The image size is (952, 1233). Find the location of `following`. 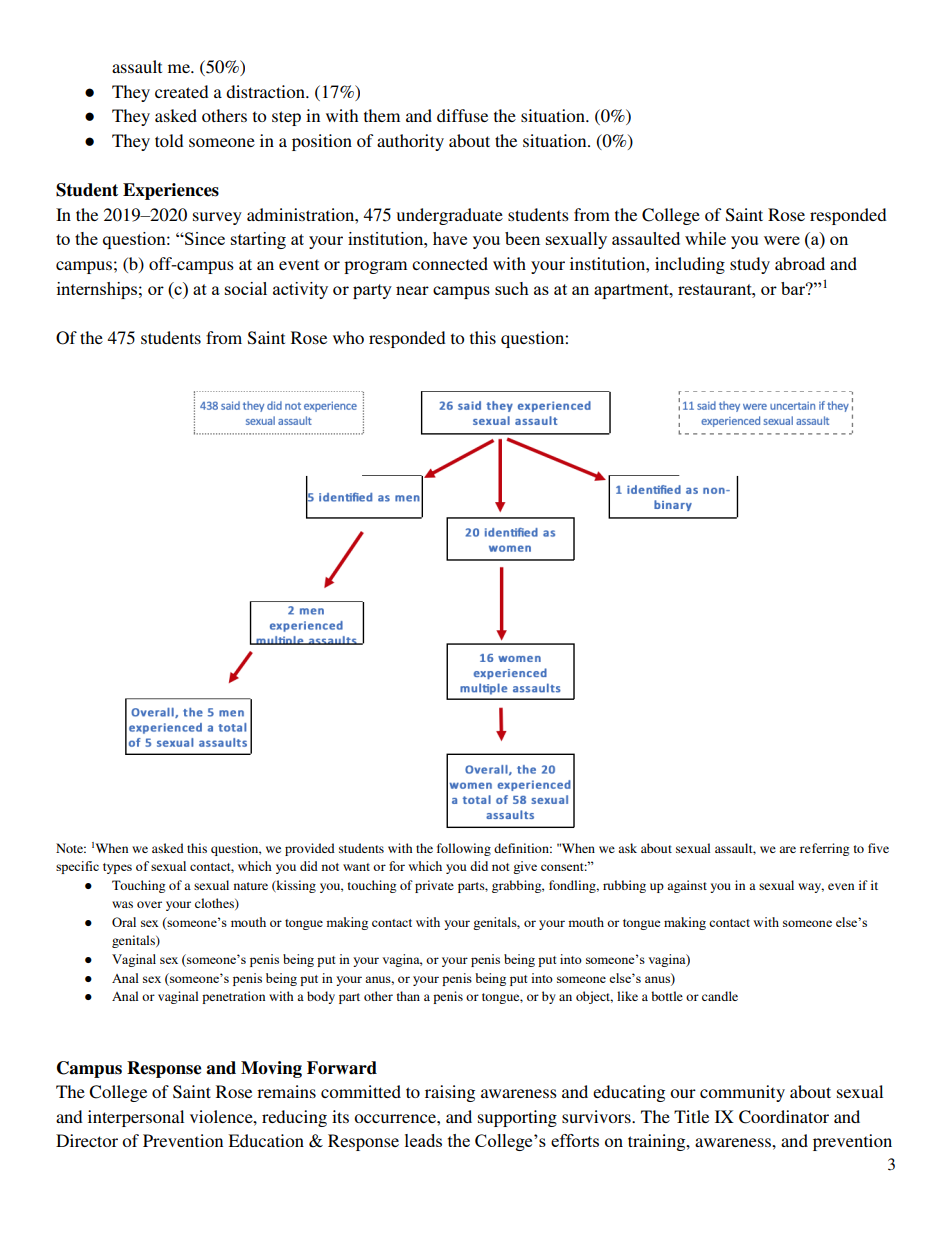

following is located at coordinates (464, 849).
